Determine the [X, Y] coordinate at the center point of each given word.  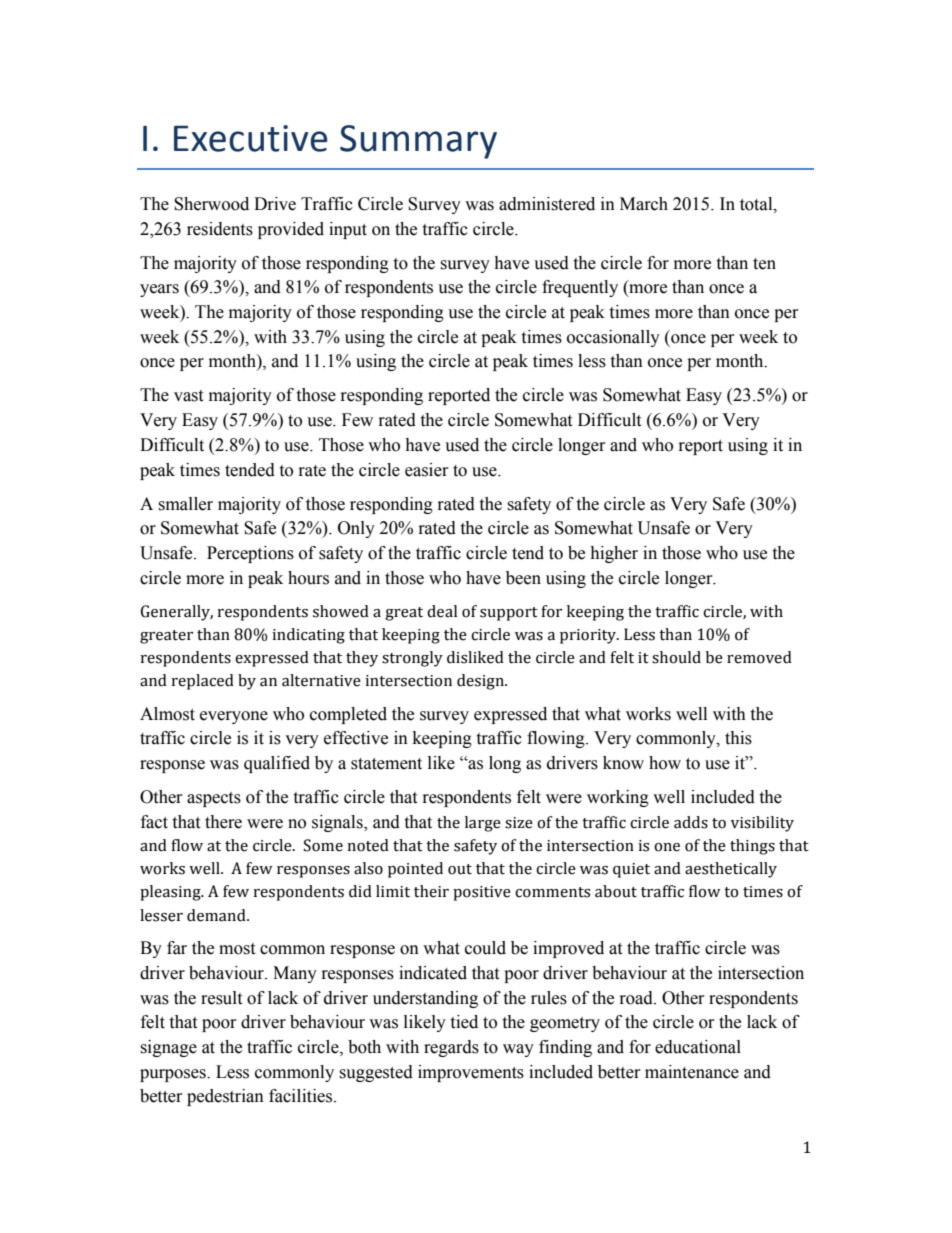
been [523, 578]
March [644, 204]
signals [338, 823]
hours [308, 578]
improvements [471, 1073]
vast [188, 396]
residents [220, 229]
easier [427, 470]
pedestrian [225, 1097]
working [618, 798]
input [348, 230]
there [223, 822]
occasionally [613, 338]
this [738, 738]
